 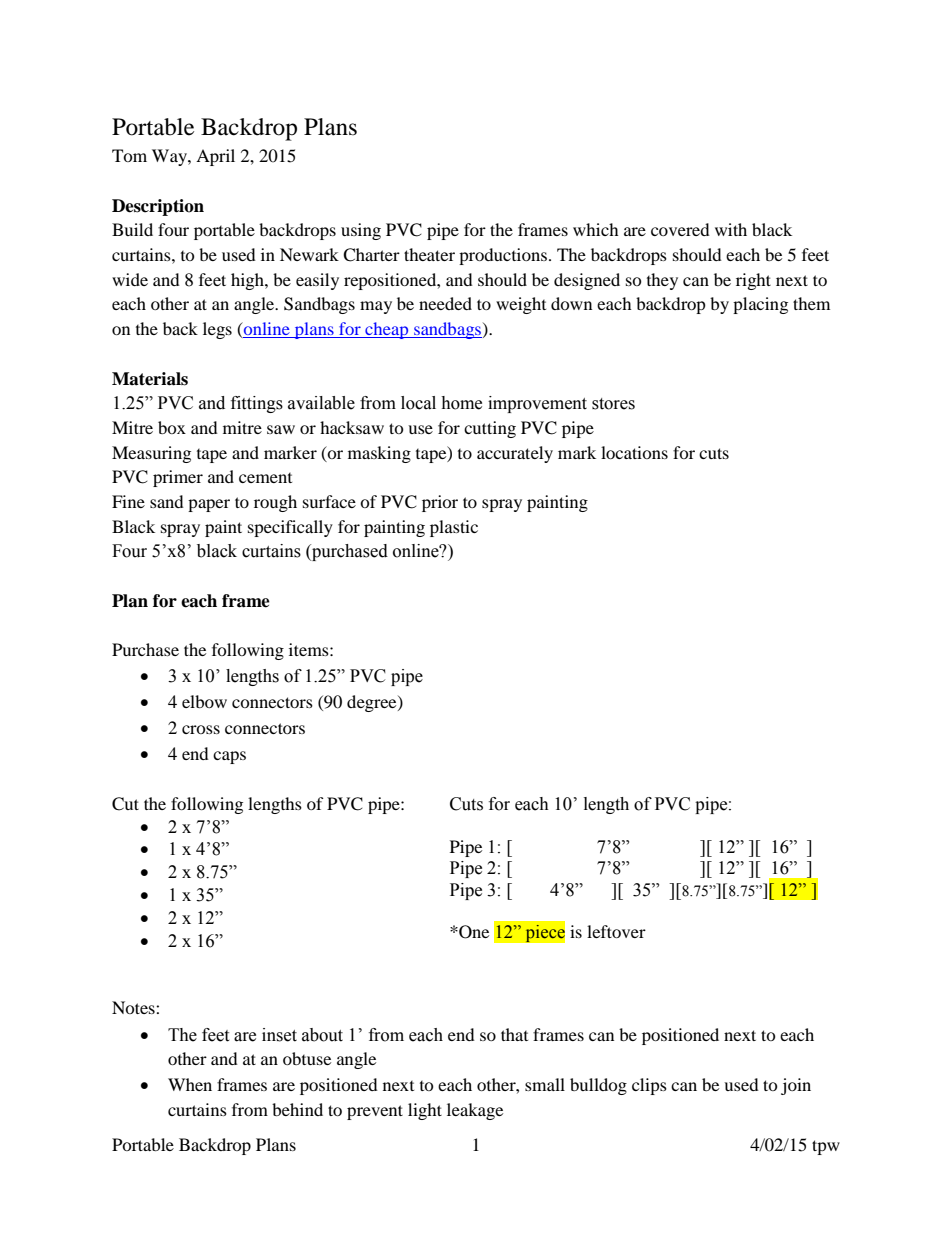 What do you see at coordinates (616, 931) in the screenshot?
I see `leftover` at bounding box center [616, 931].
